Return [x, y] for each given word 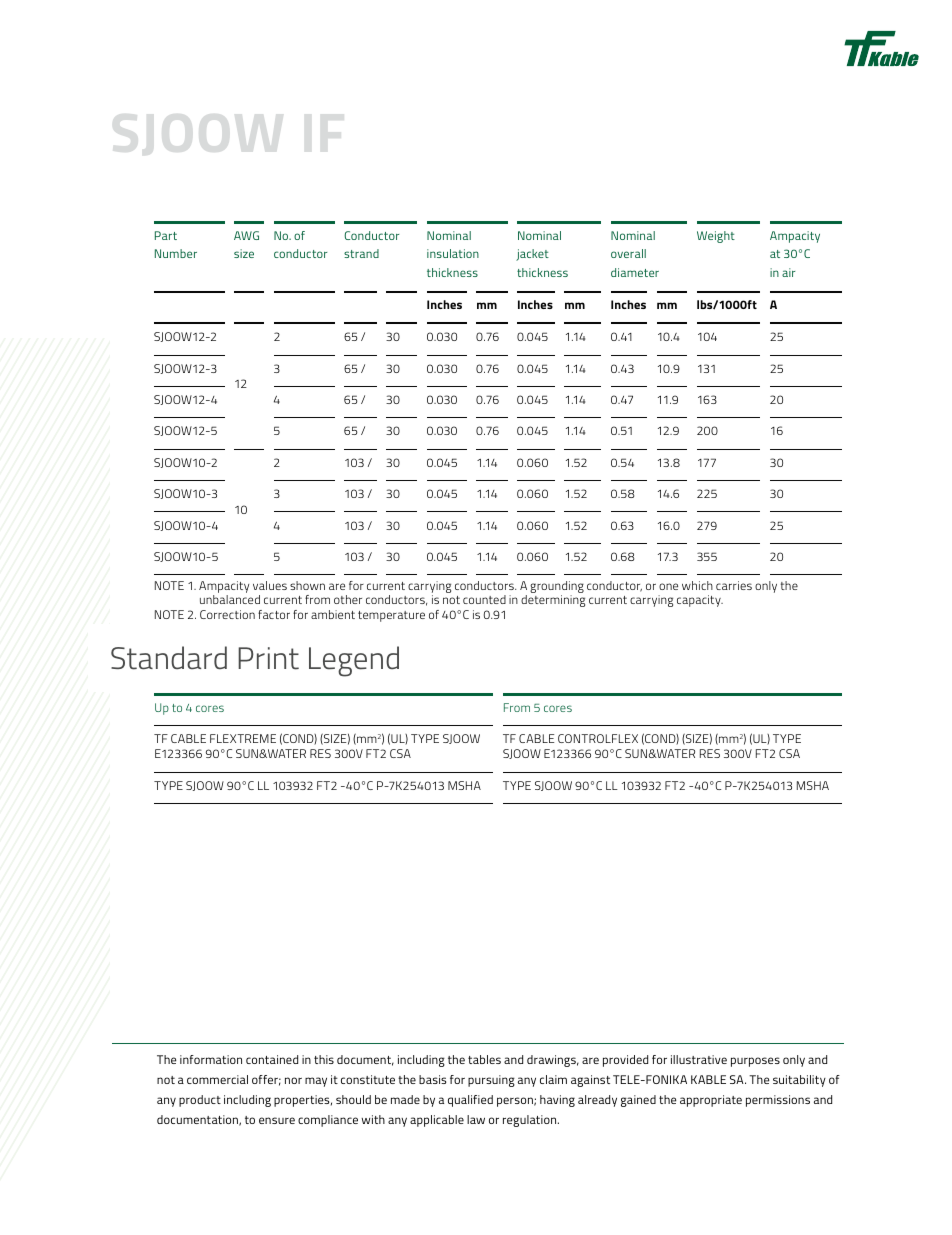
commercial [217, 1079]
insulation [453, 253]
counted [484, 599]
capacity [700, 601]
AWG [246, 235]
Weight [716, 237]
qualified [470, 1101]
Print [268, 658]
